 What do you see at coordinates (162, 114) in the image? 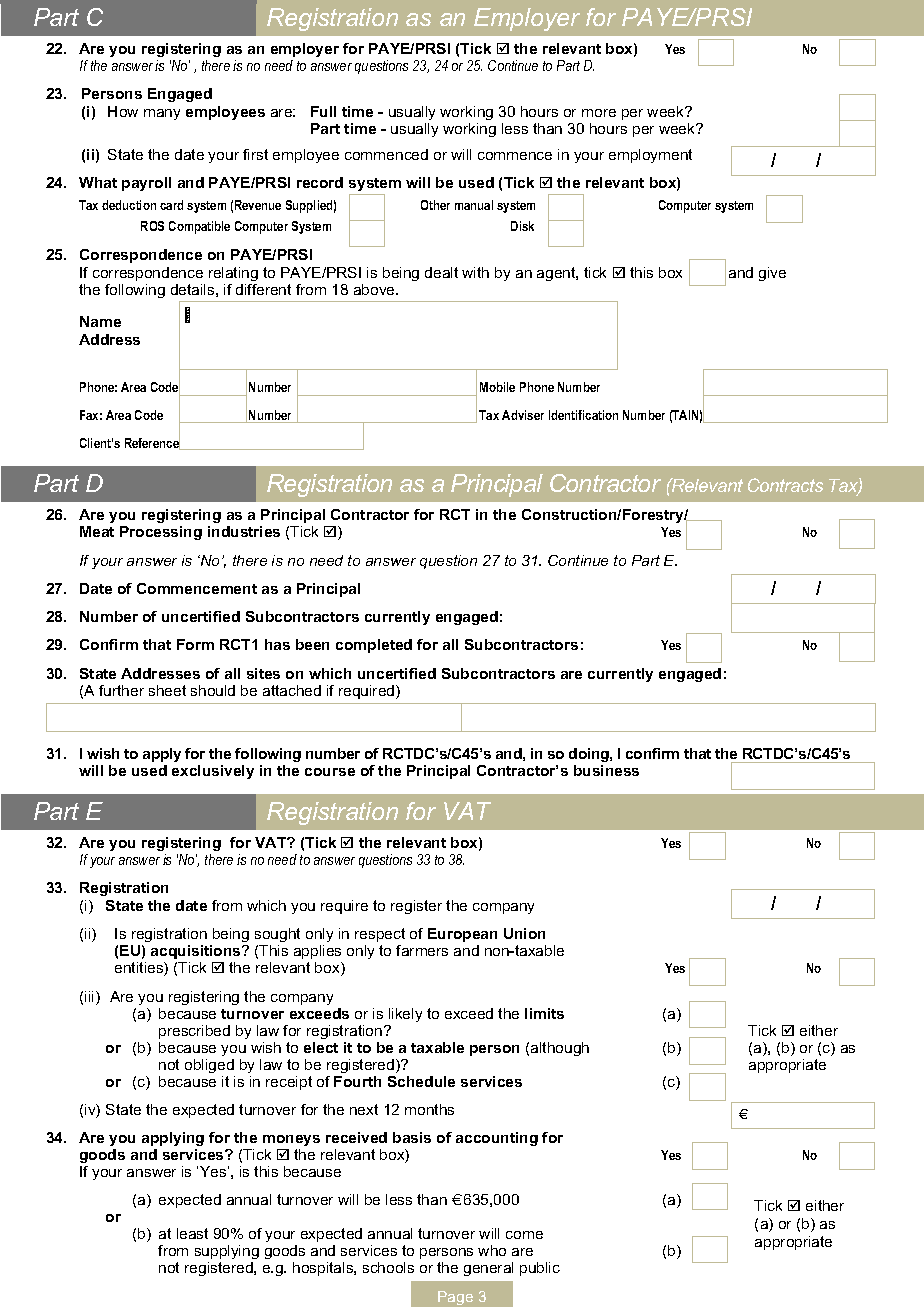
I see `many` at bounding box center [162, 114].
